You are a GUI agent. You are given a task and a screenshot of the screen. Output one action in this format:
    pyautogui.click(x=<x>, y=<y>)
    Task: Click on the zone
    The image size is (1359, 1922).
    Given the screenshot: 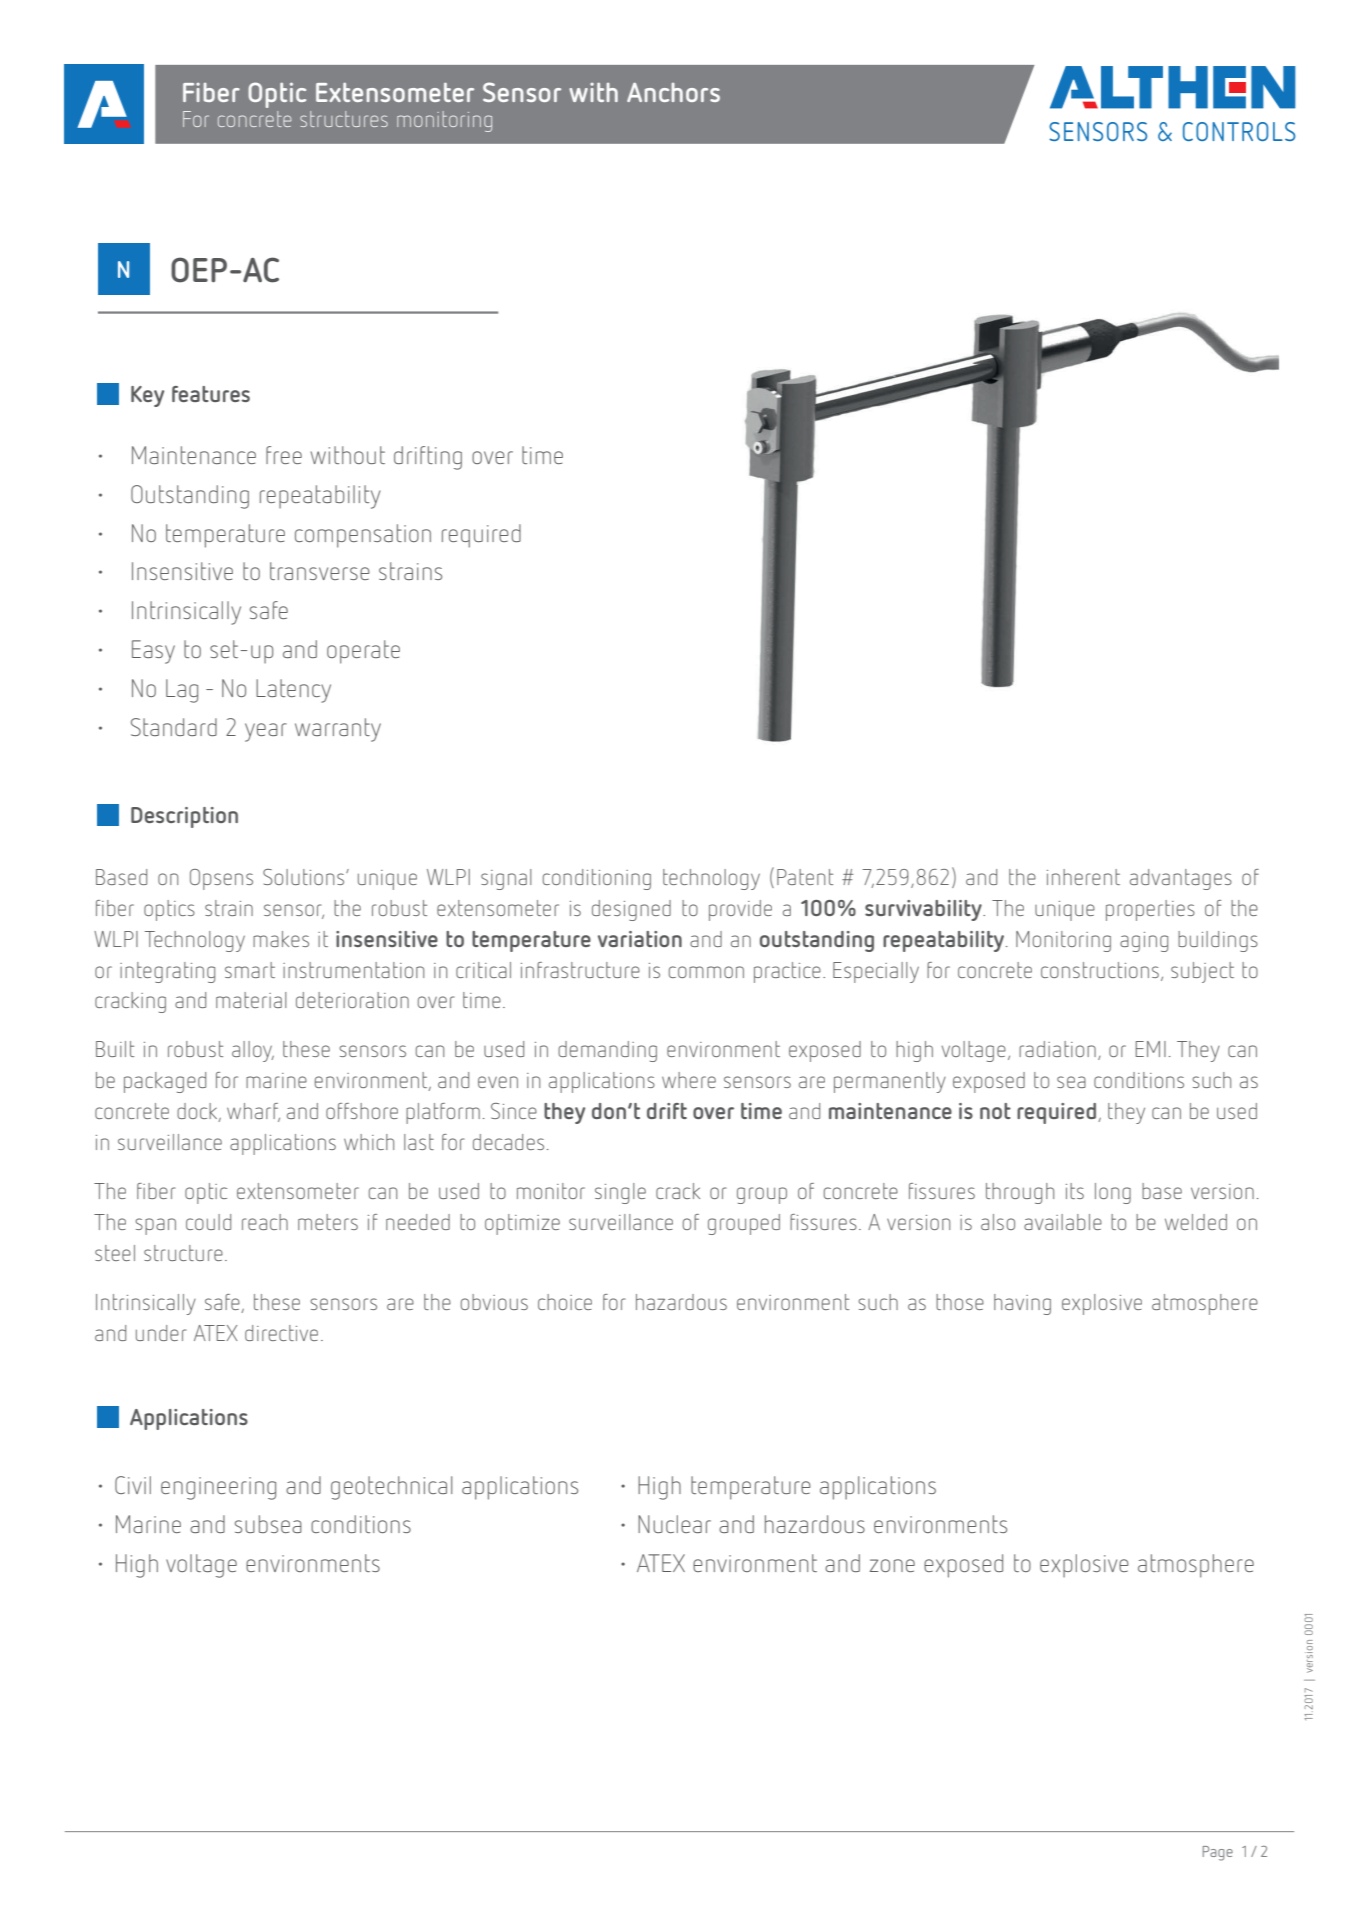 What is the action you would take?
    pyautogui.click(x=892, y=1565)
